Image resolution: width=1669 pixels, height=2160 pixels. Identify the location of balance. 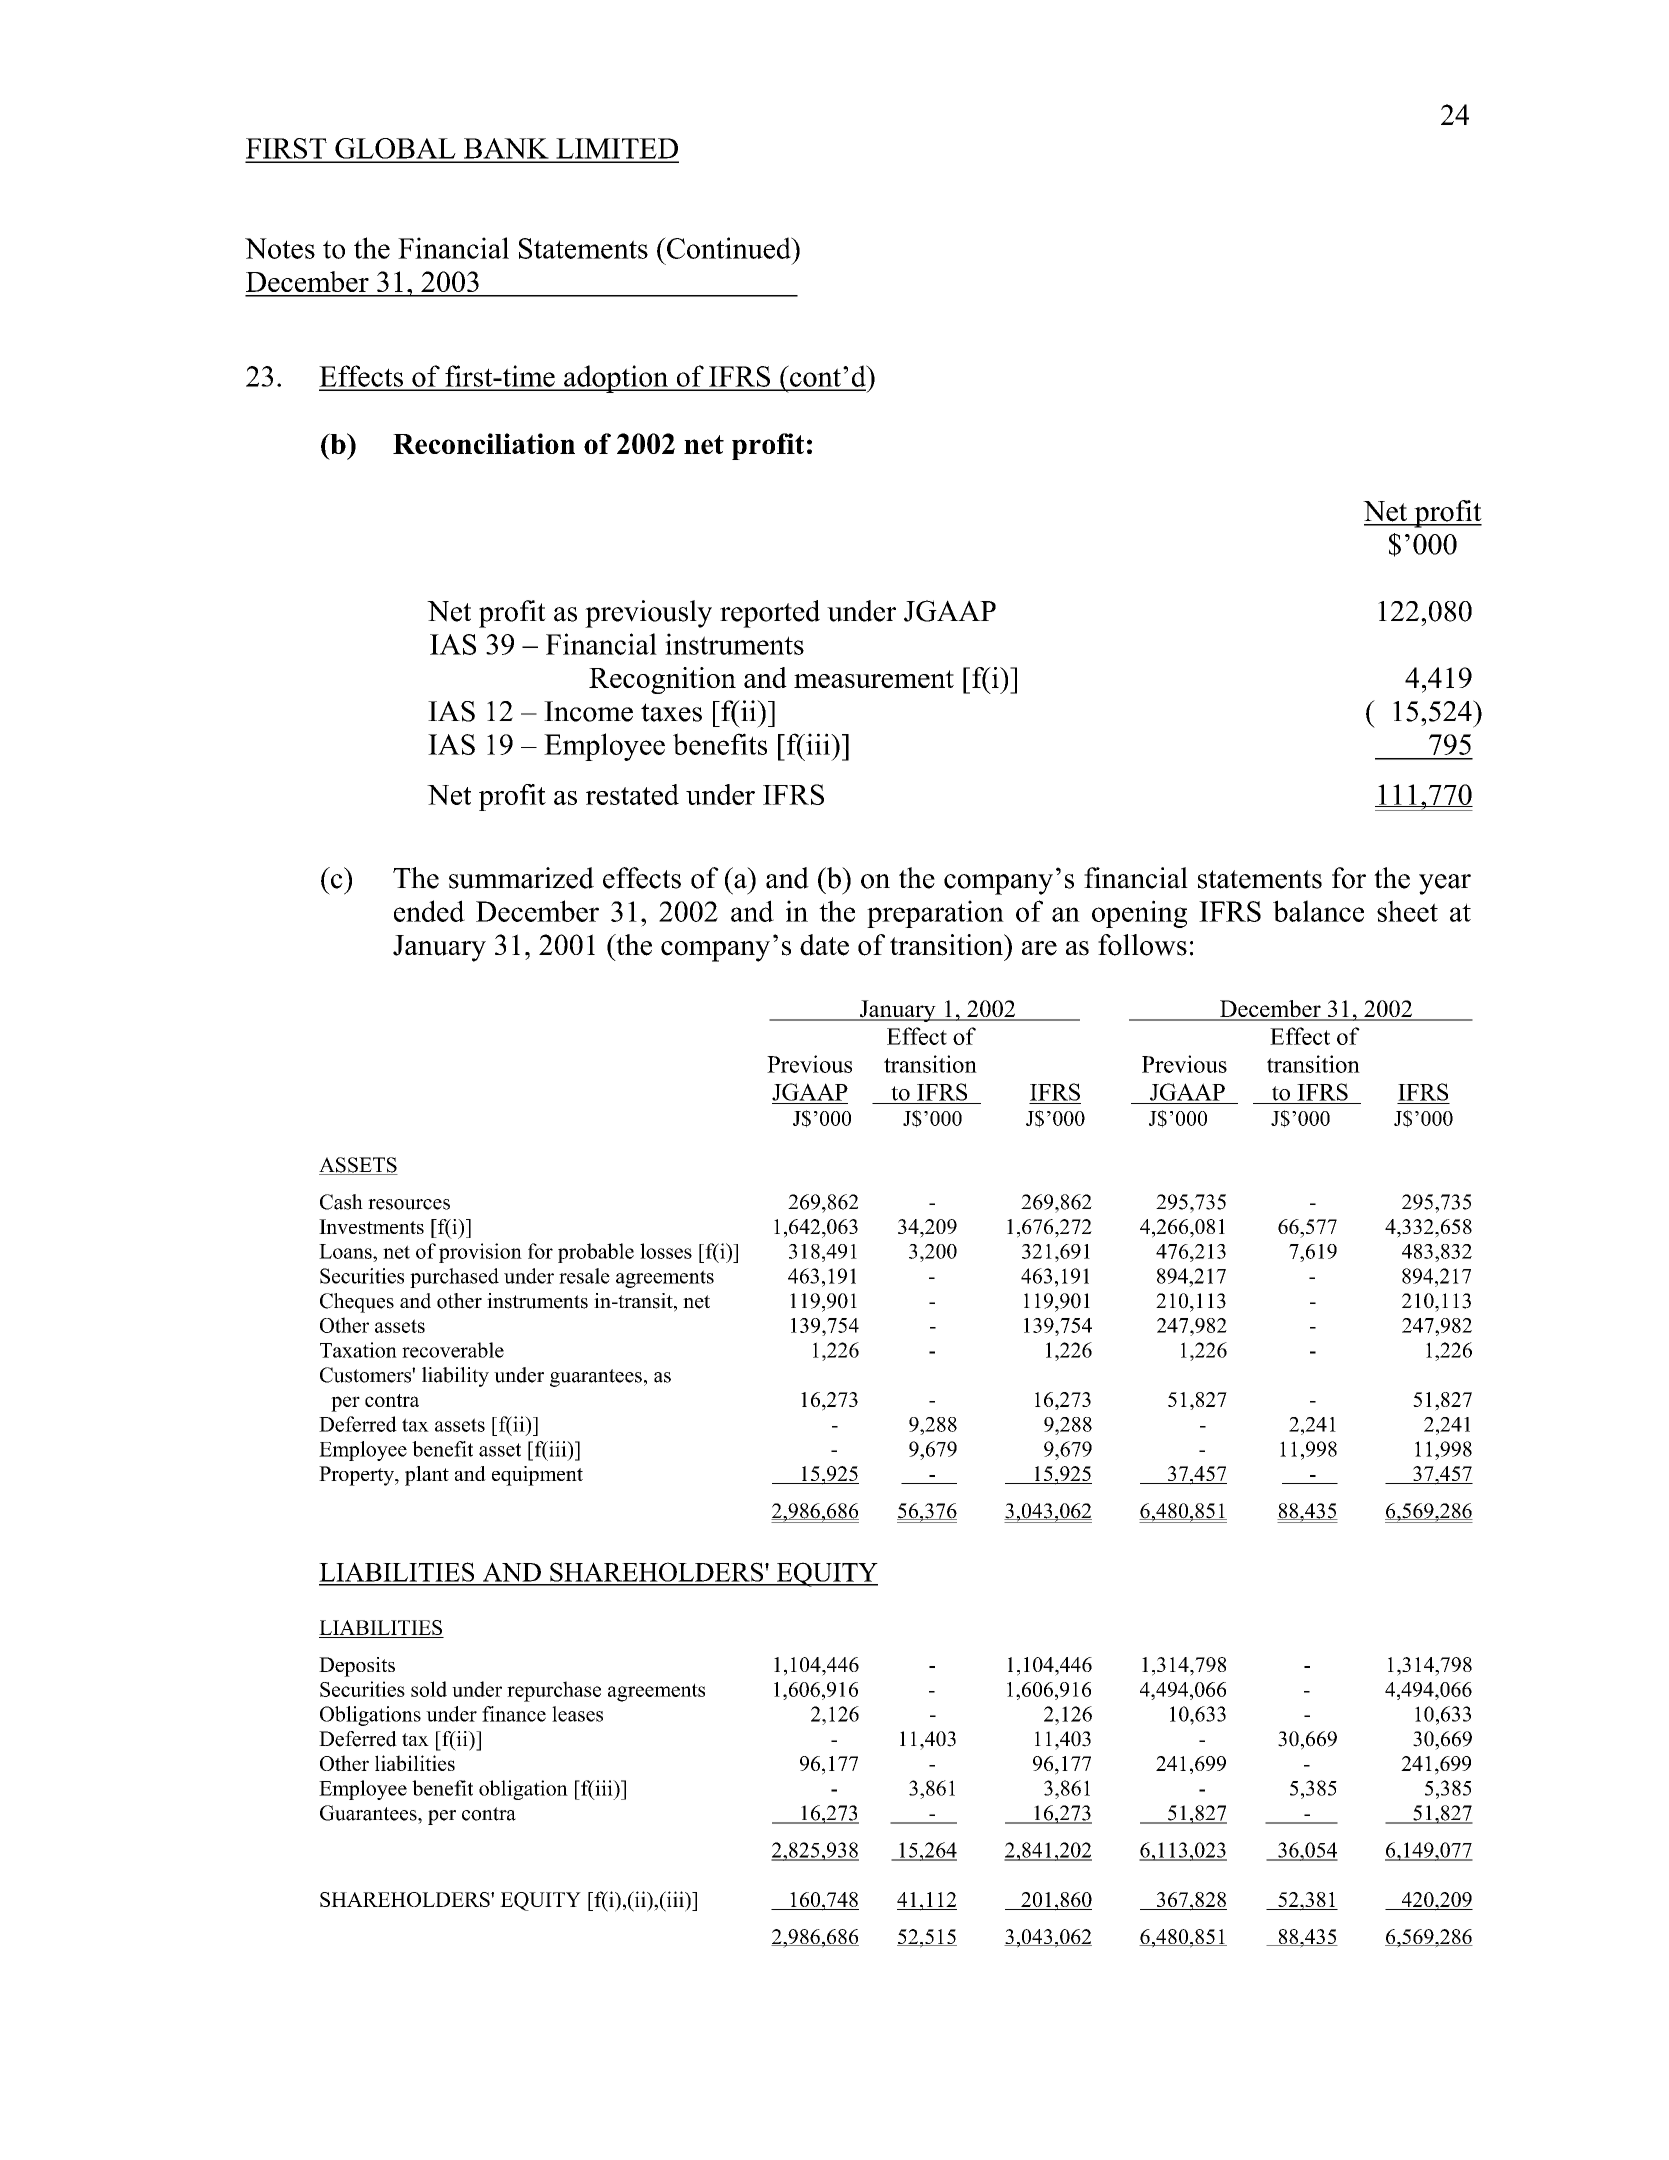
(1318, 911).
